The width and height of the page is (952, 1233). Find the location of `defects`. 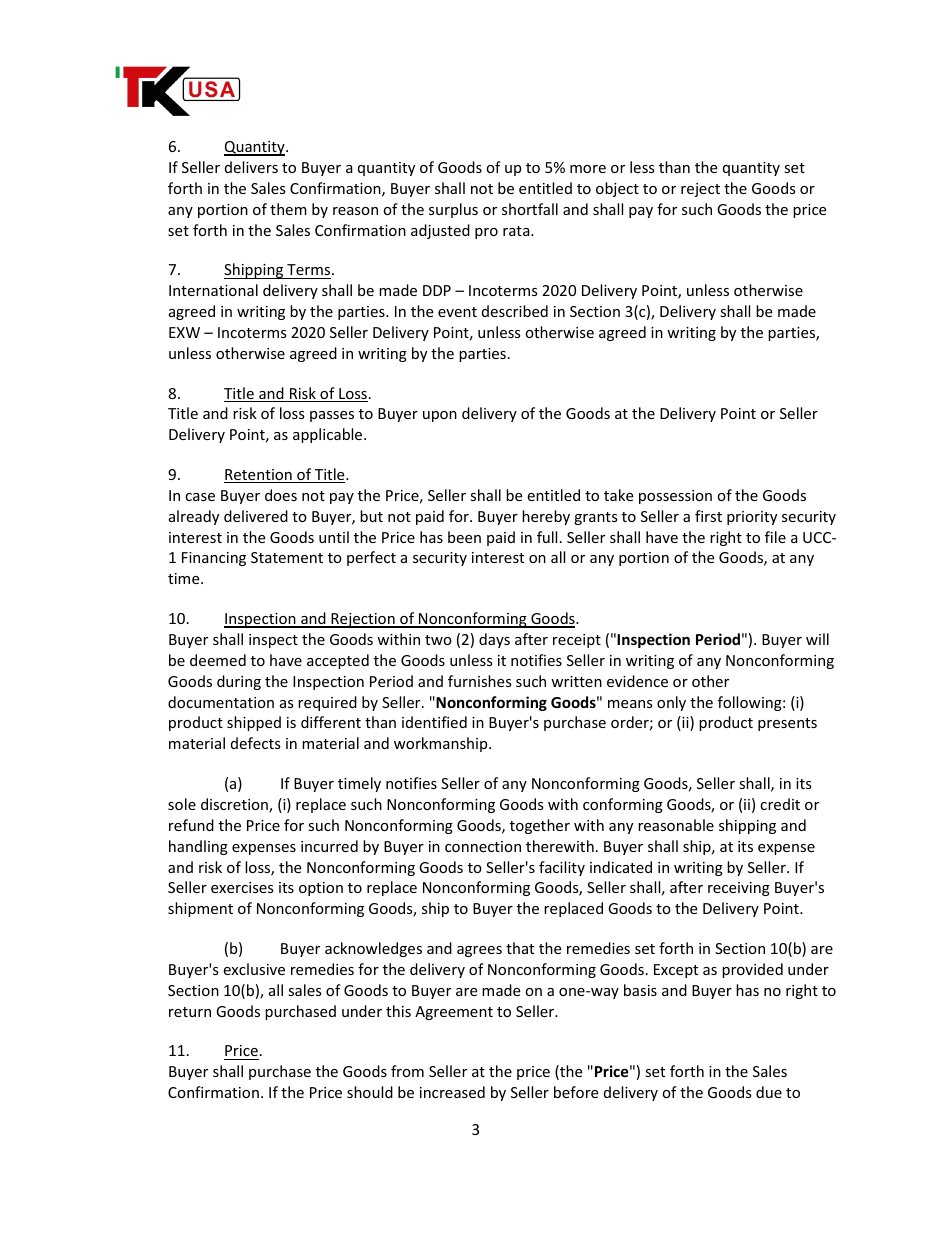

defects is located at coordinates (256, 743).
